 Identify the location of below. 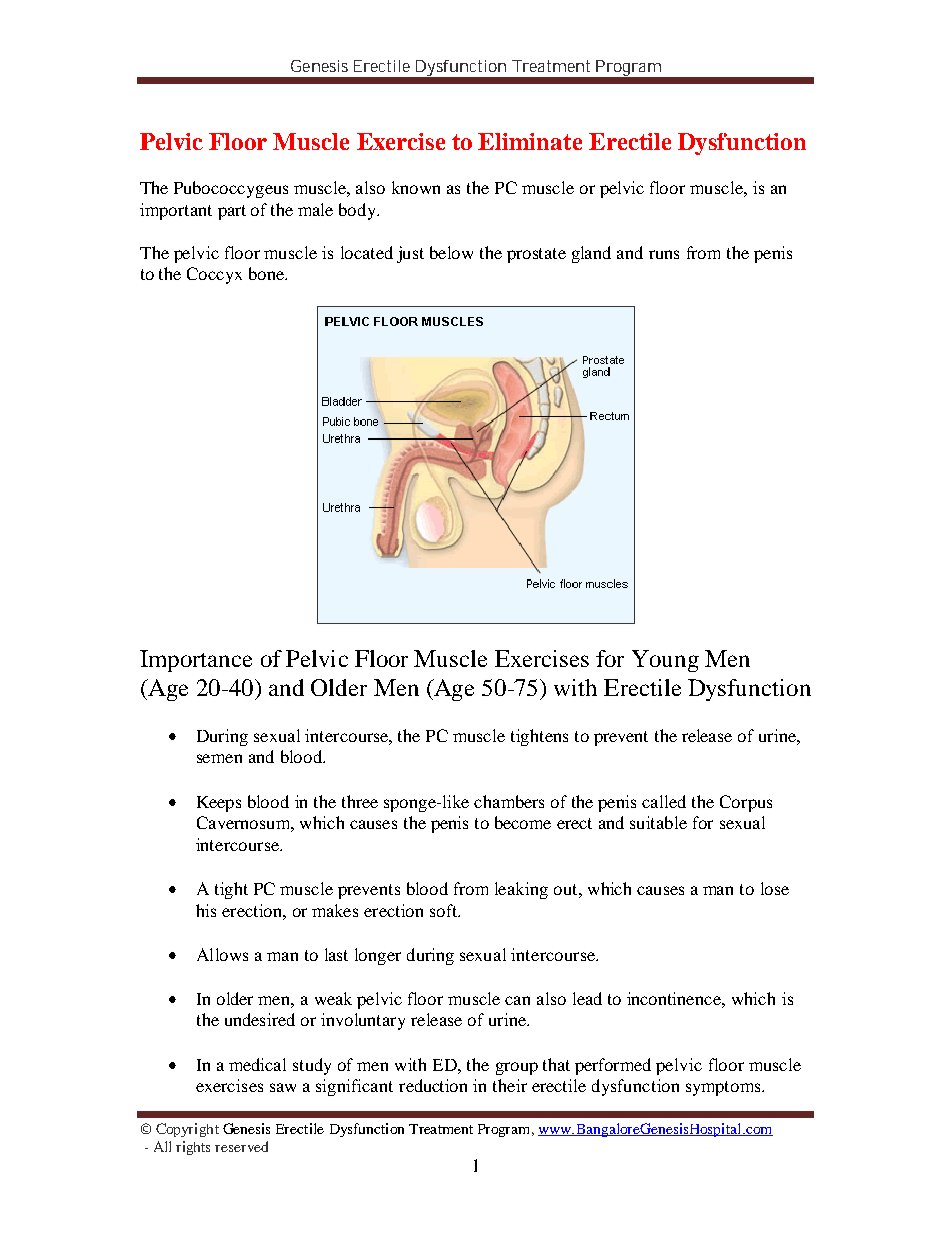
(451, 252).
